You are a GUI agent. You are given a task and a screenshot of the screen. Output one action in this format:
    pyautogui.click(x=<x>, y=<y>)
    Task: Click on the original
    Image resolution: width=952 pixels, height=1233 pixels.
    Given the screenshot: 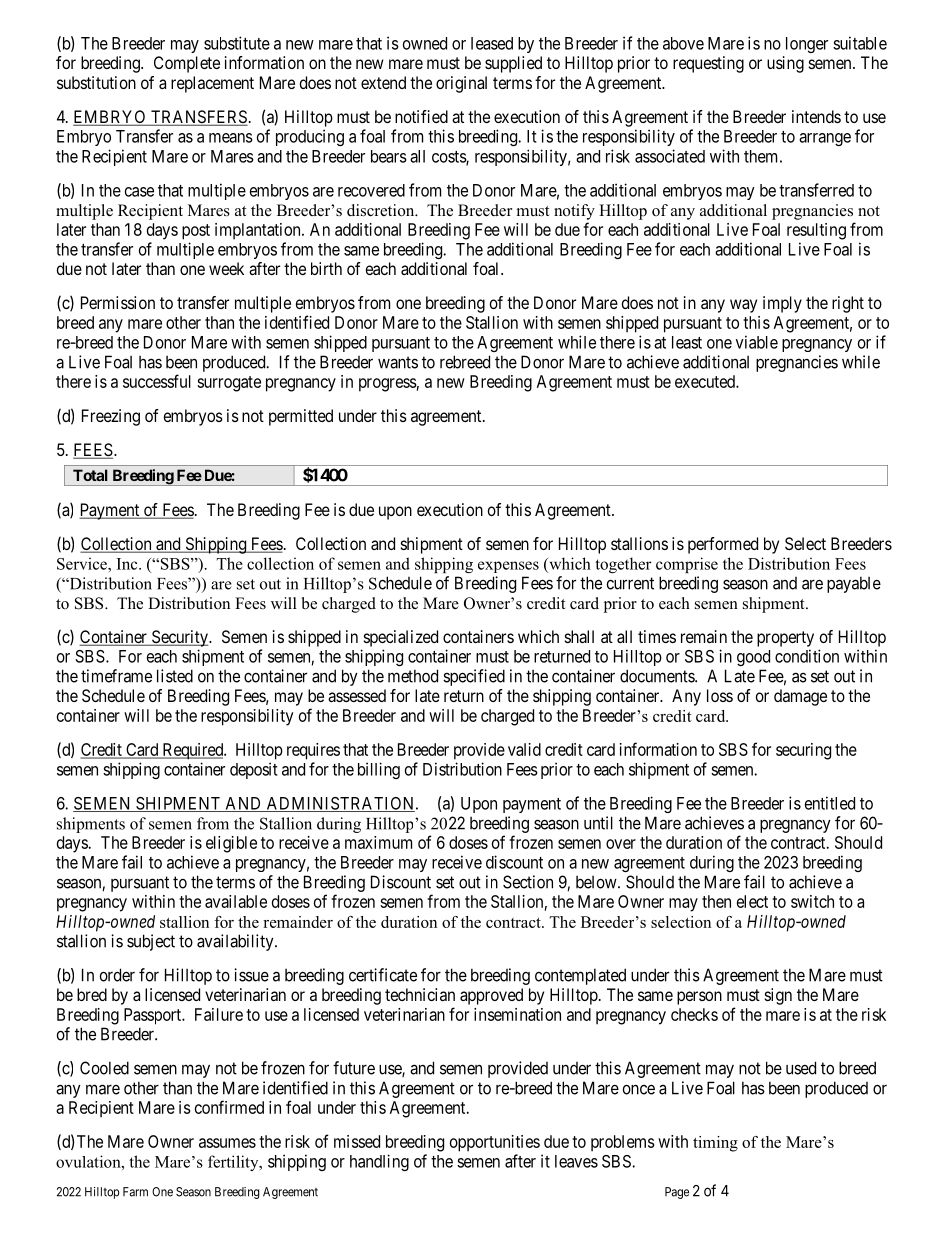 What is the action you would take?
    pyautogui.click(x=461, y=84)
